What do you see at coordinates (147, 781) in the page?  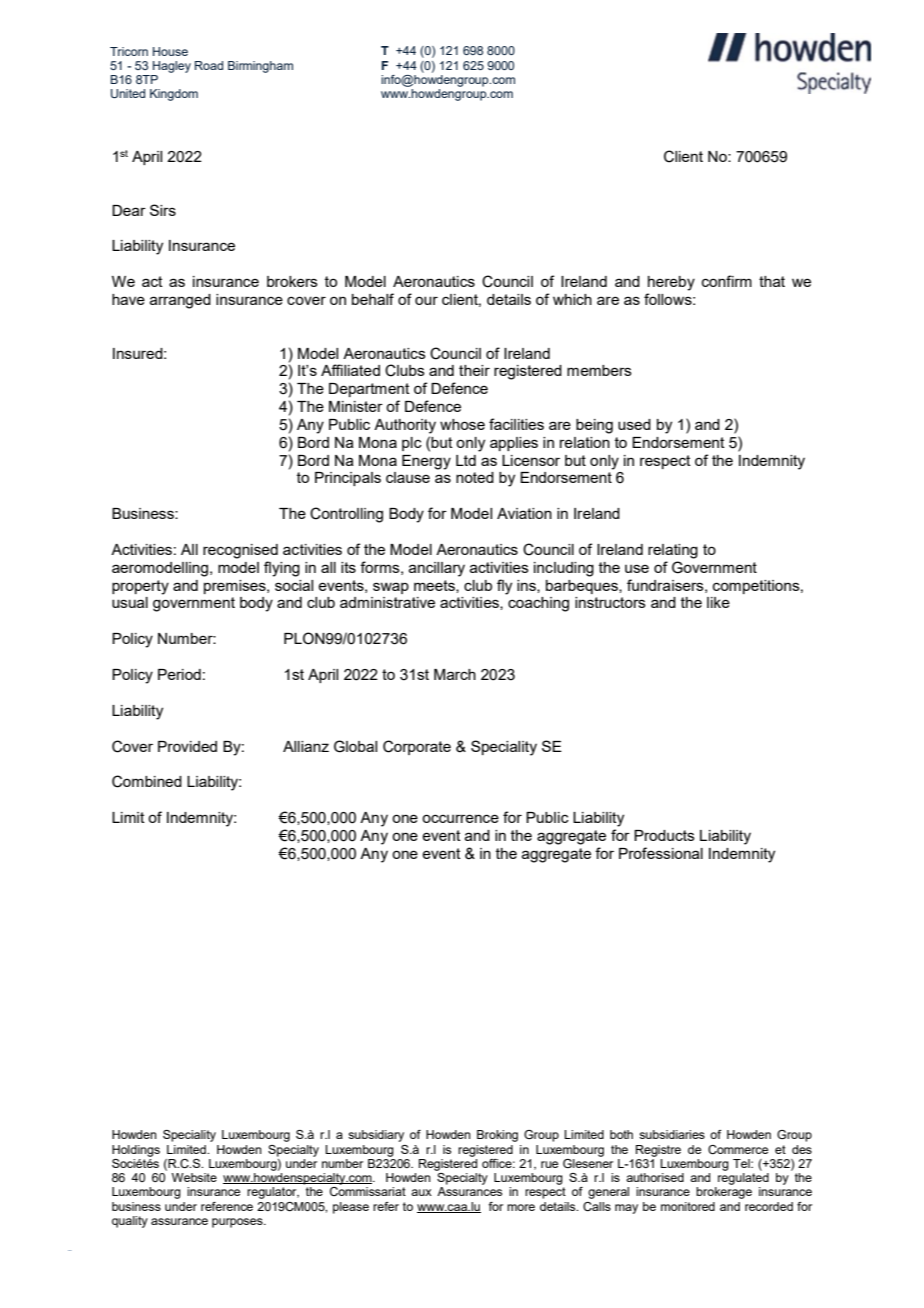 I see `Combined` at bounding box center [147, 781].
